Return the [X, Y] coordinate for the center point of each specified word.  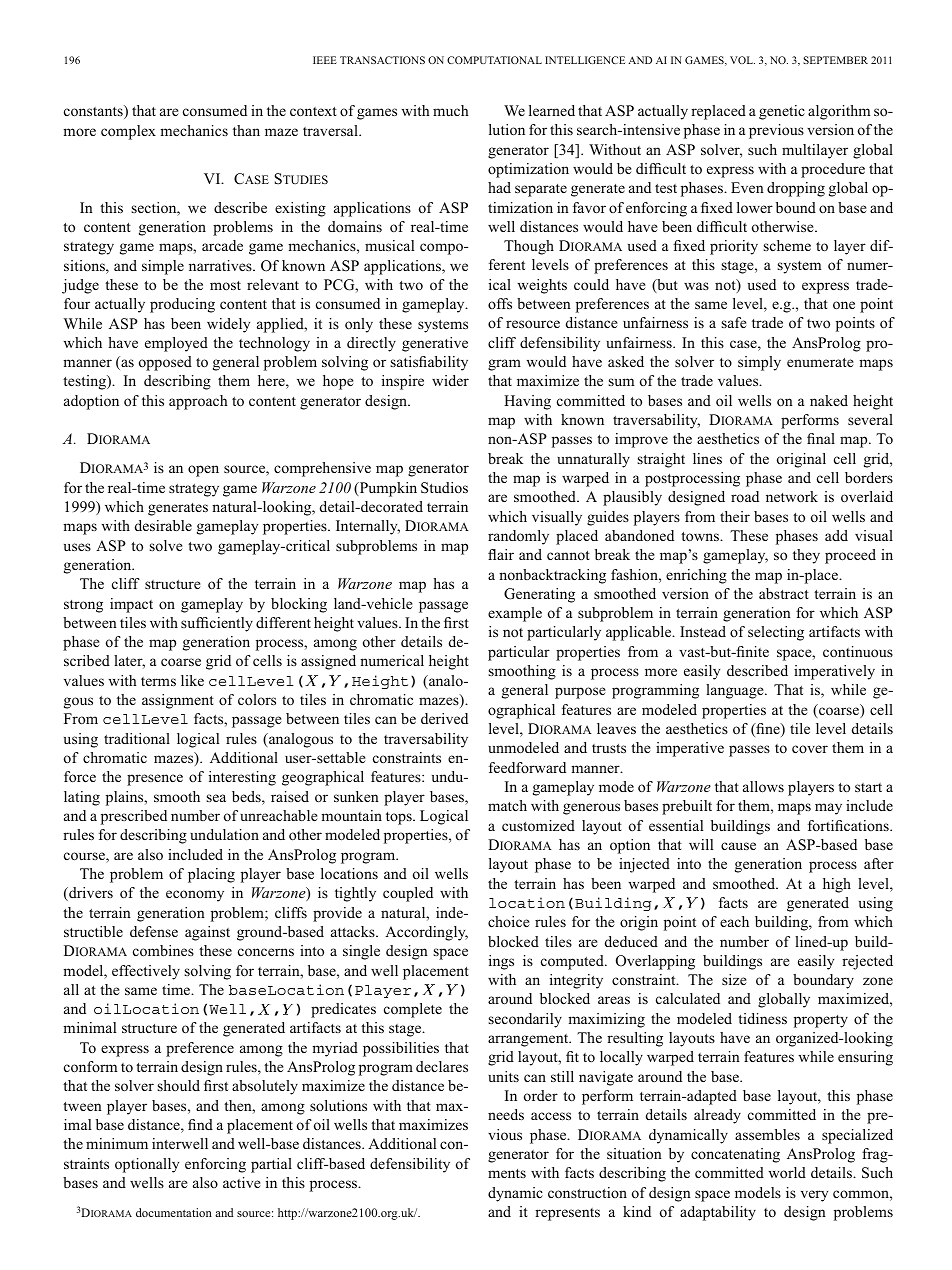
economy [195, 896]
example [515, 614]
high [837, 885]
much [450, 110]
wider [450, 380]
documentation [174, 1212]
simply [759, 363]
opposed [165, 363]
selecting [776, 633]
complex [128, 132]
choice [508, 921]
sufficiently [217, 624]
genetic [782, 112]
